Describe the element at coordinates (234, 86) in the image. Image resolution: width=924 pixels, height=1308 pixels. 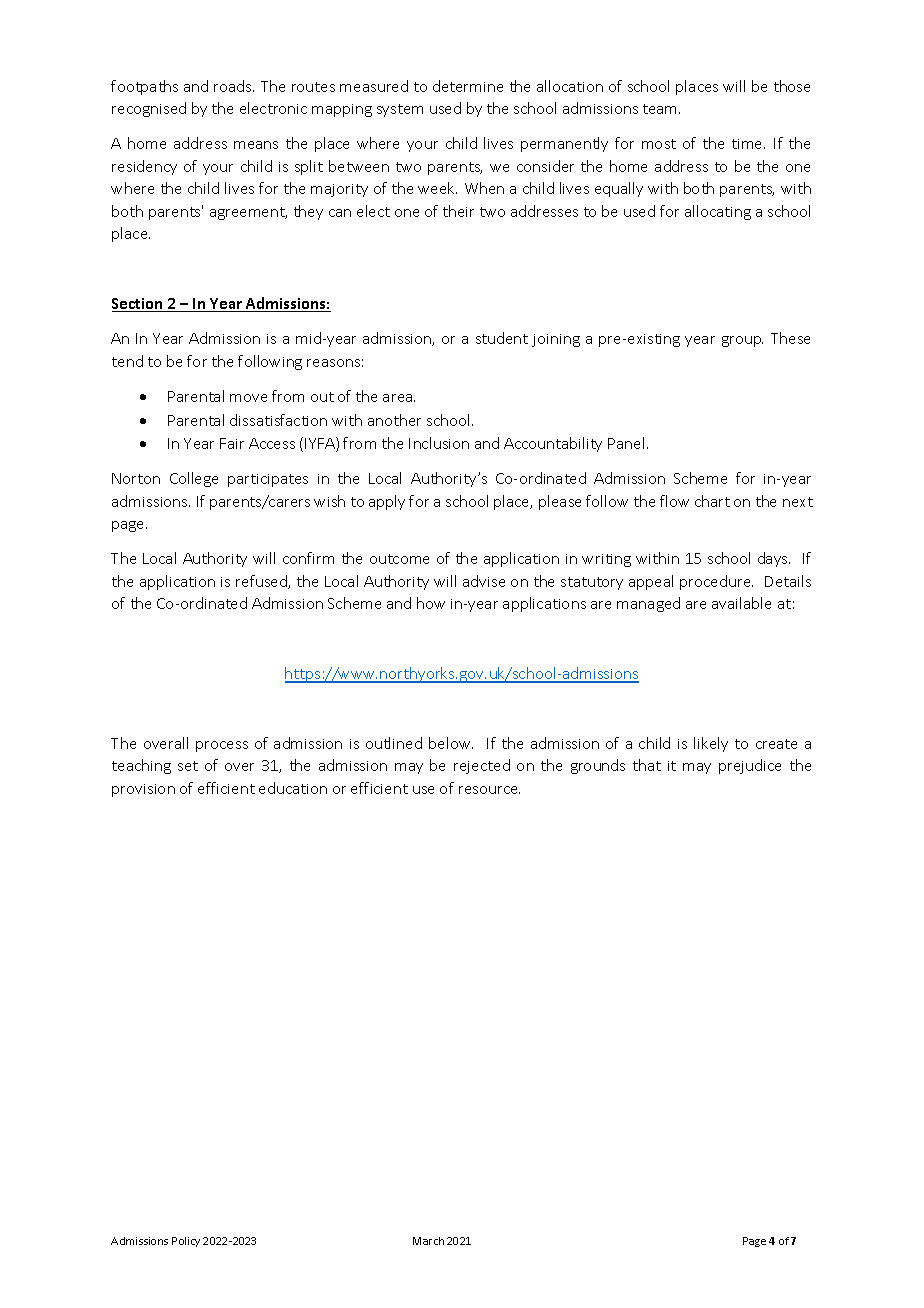
I see `roads` at that location.
